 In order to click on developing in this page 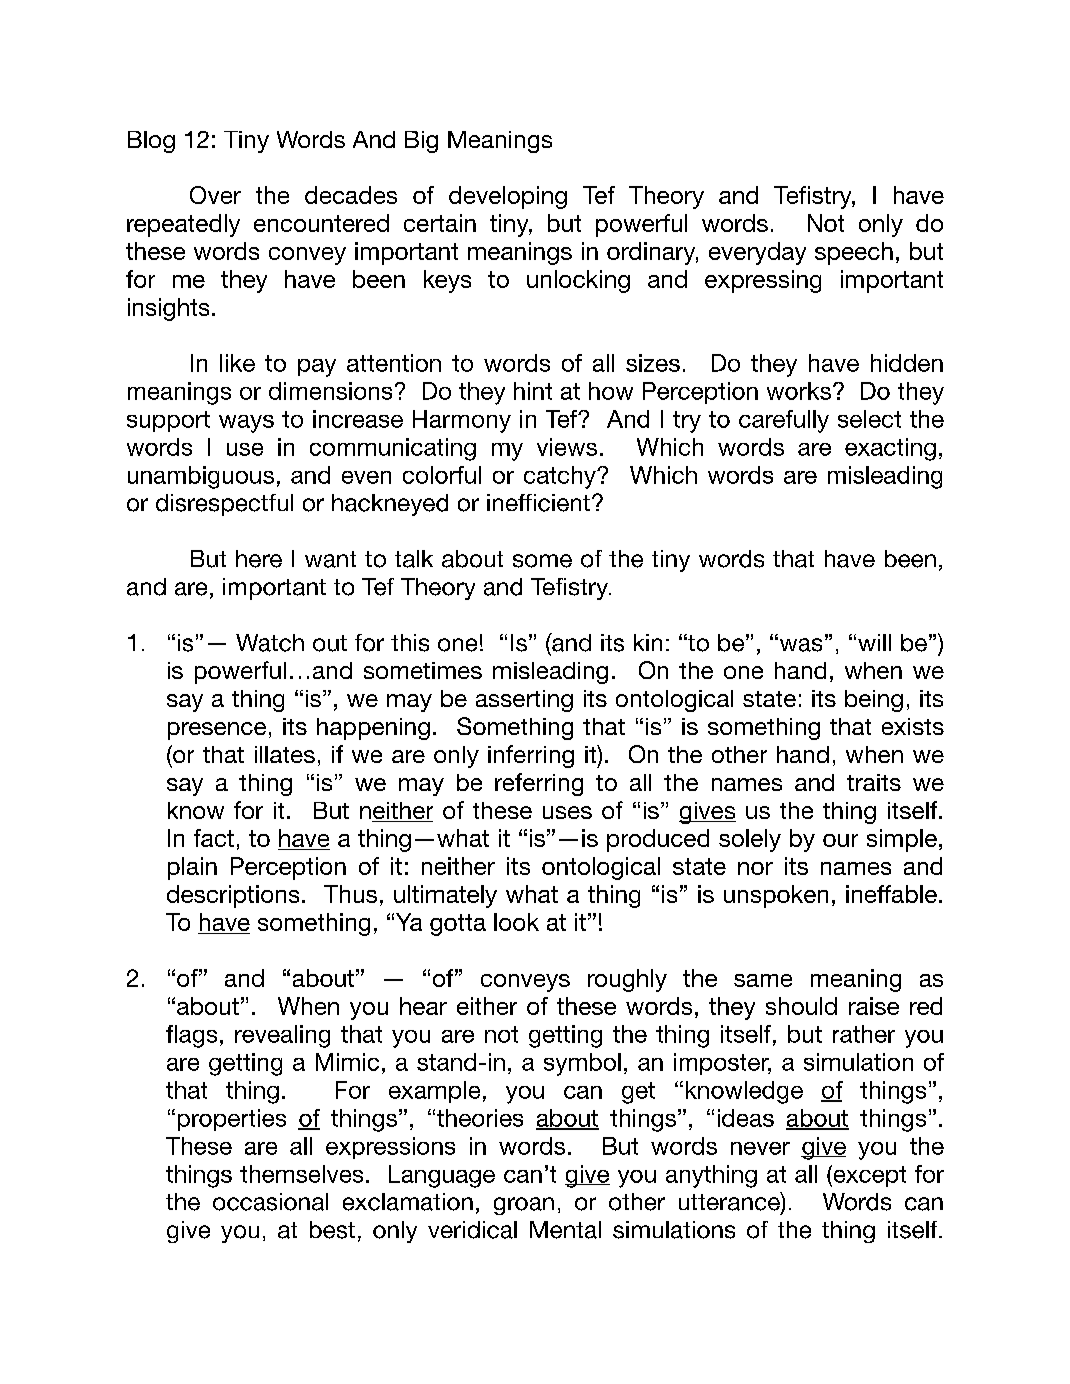, I will do `click(508, 197)`.
